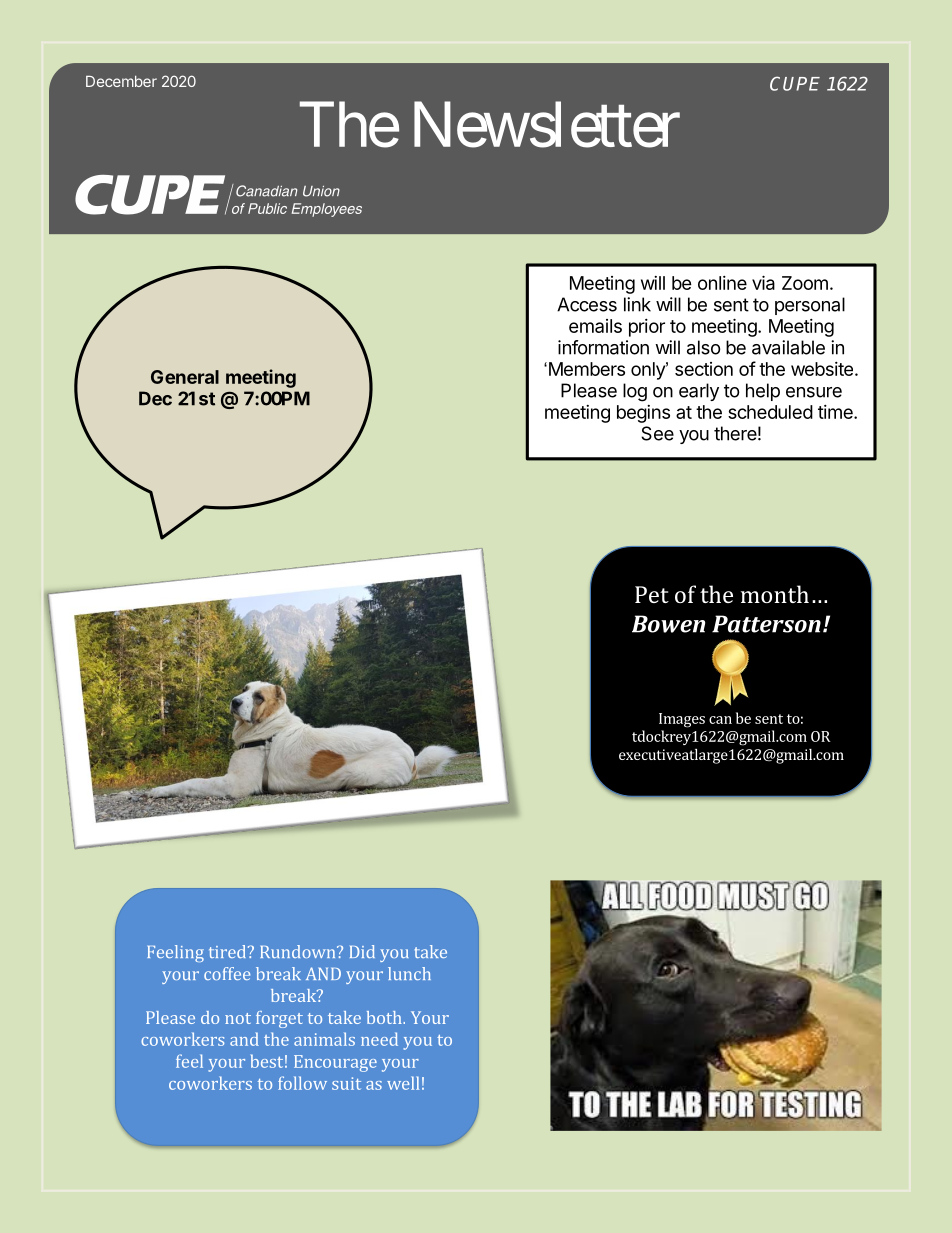 This screenshot has width=952, height=1233. Describe the element at coordinates (362, 951) in the screenshot. I see `Did` at that location.
